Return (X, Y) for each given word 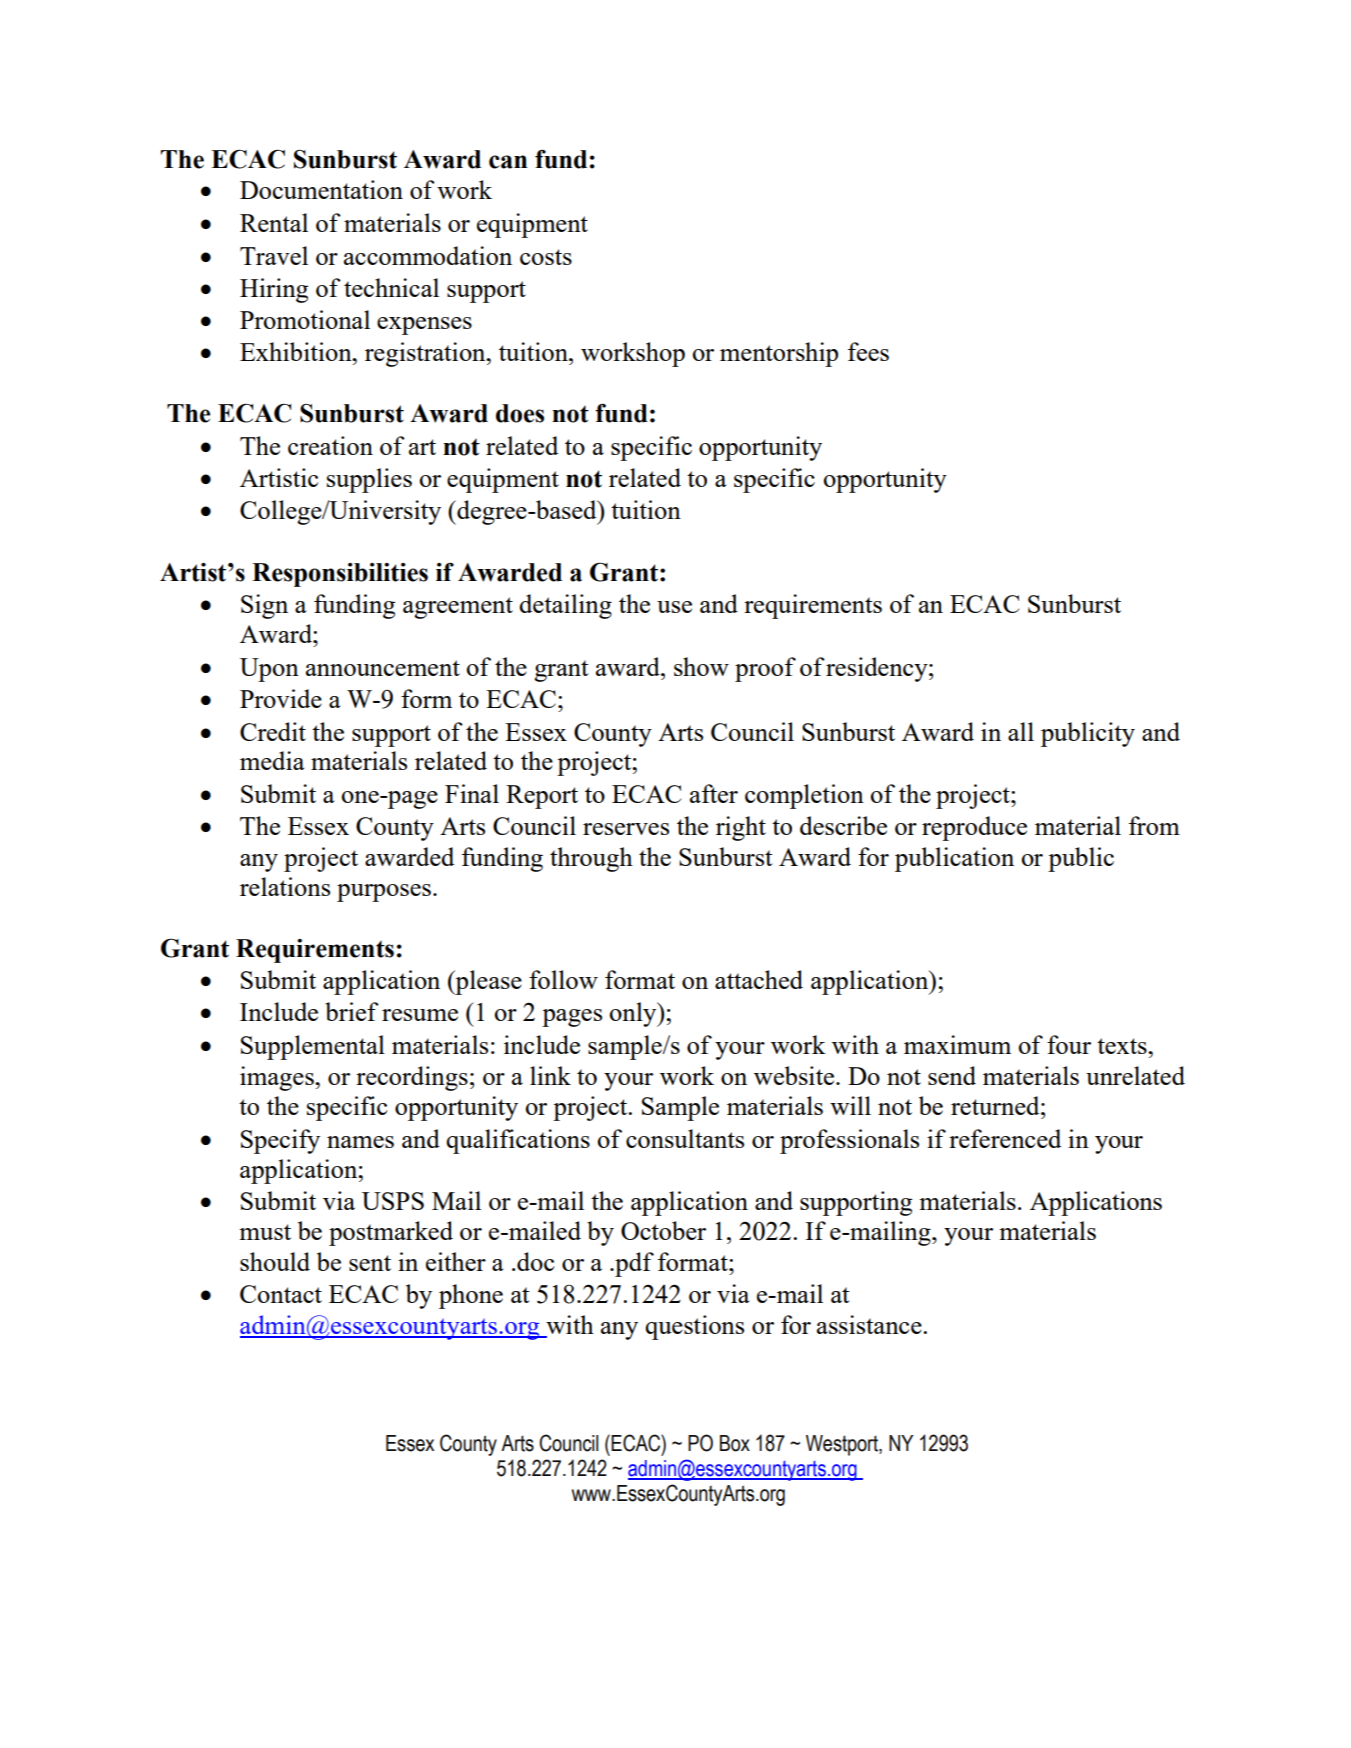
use (674, 607)
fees (868, 351)
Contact (281, 1294)
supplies (369, 480)
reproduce (974, 828)
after (714, 793)
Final (472, 793)
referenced (1005, 1138)
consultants (685, 1138)
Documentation (321, 189)
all (1021, 731)
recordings (412, 1078)
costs (546, 257)
